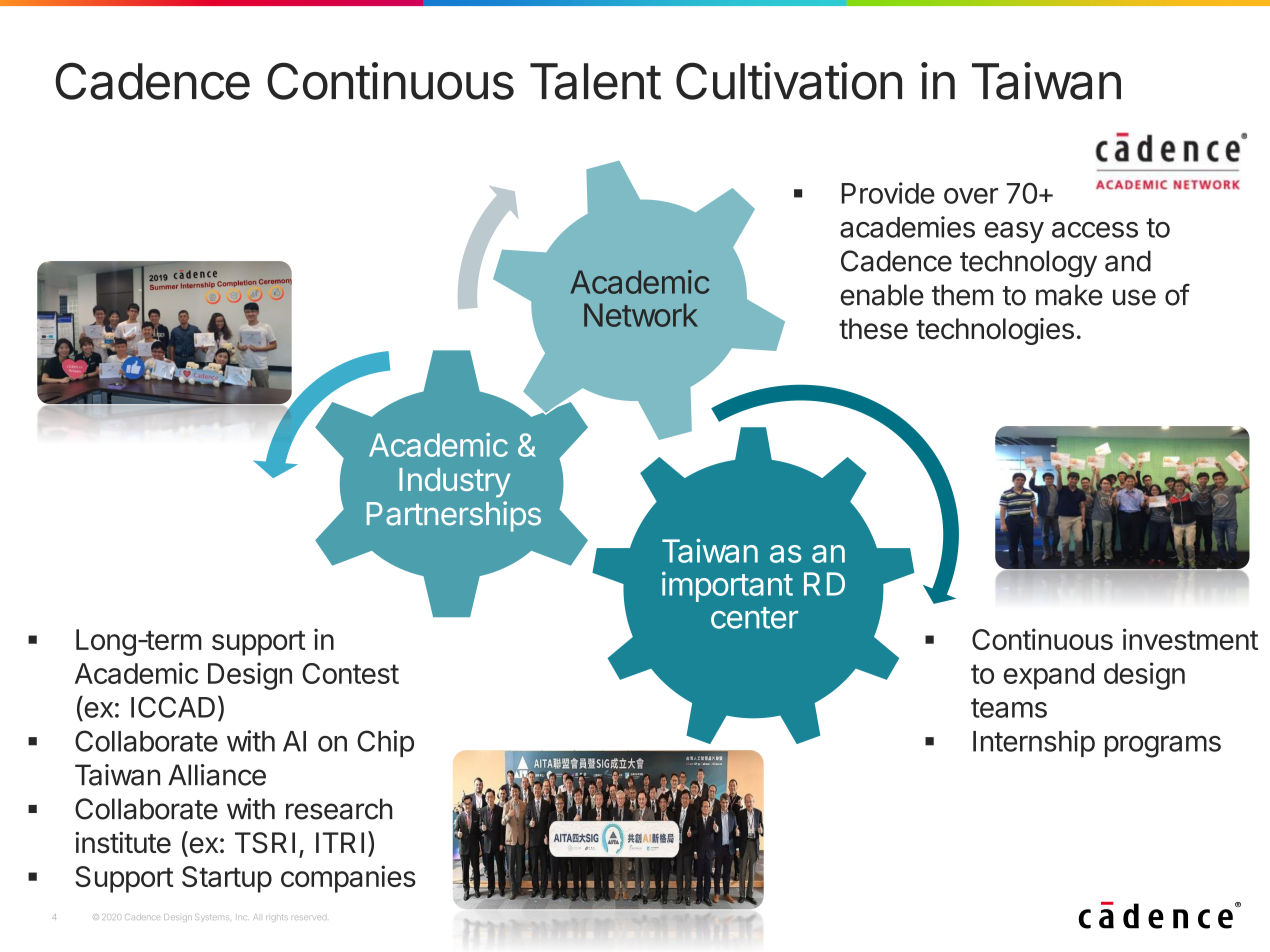 The height and width of the screenshot is (952, 1270). I want to click on Startup, so click(227, 879).
